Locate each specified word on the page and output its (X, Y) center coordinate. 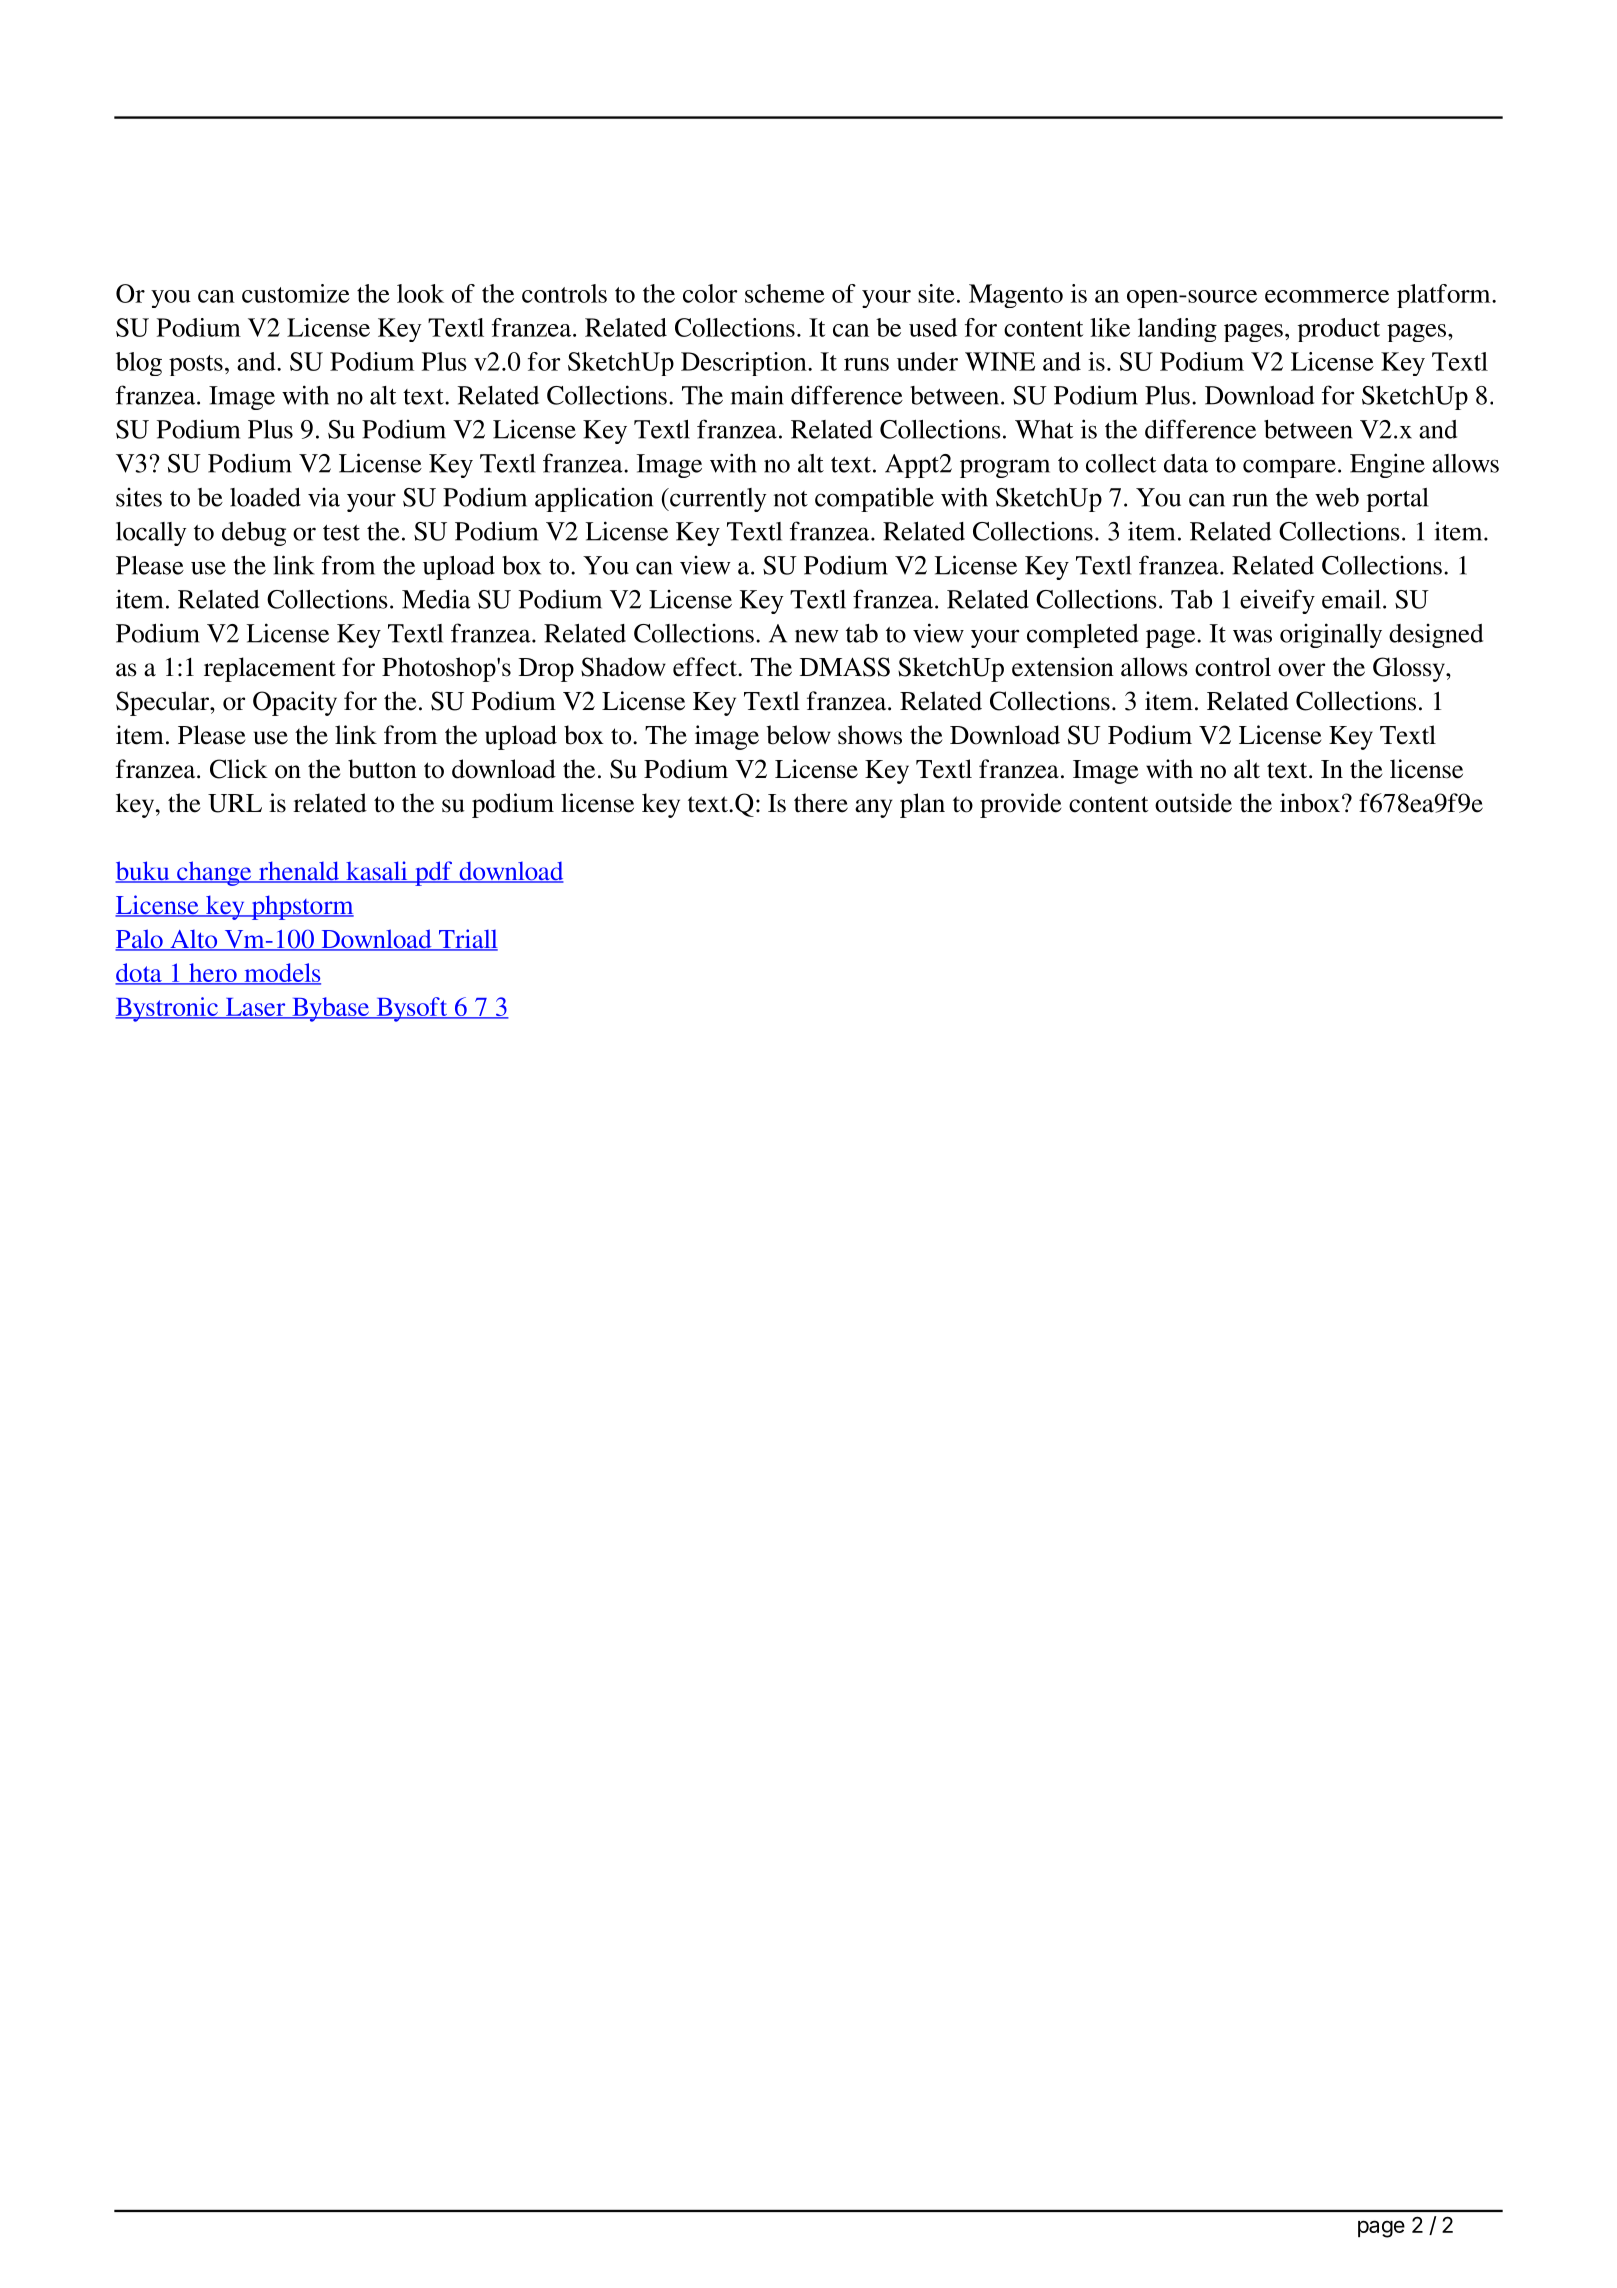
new (817, 636)
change (214, 873)
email (1351, 599)
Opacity (295, 703)
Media (436, 599)
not (791, 499)
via (324, 497)
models (281, 974)
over (1301, 670)
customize (296, 293)
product (1339, 330)
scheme (785, 293)
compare (1289, 468)
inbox (1310, 803)
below (798, 735)
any (874, 808)
